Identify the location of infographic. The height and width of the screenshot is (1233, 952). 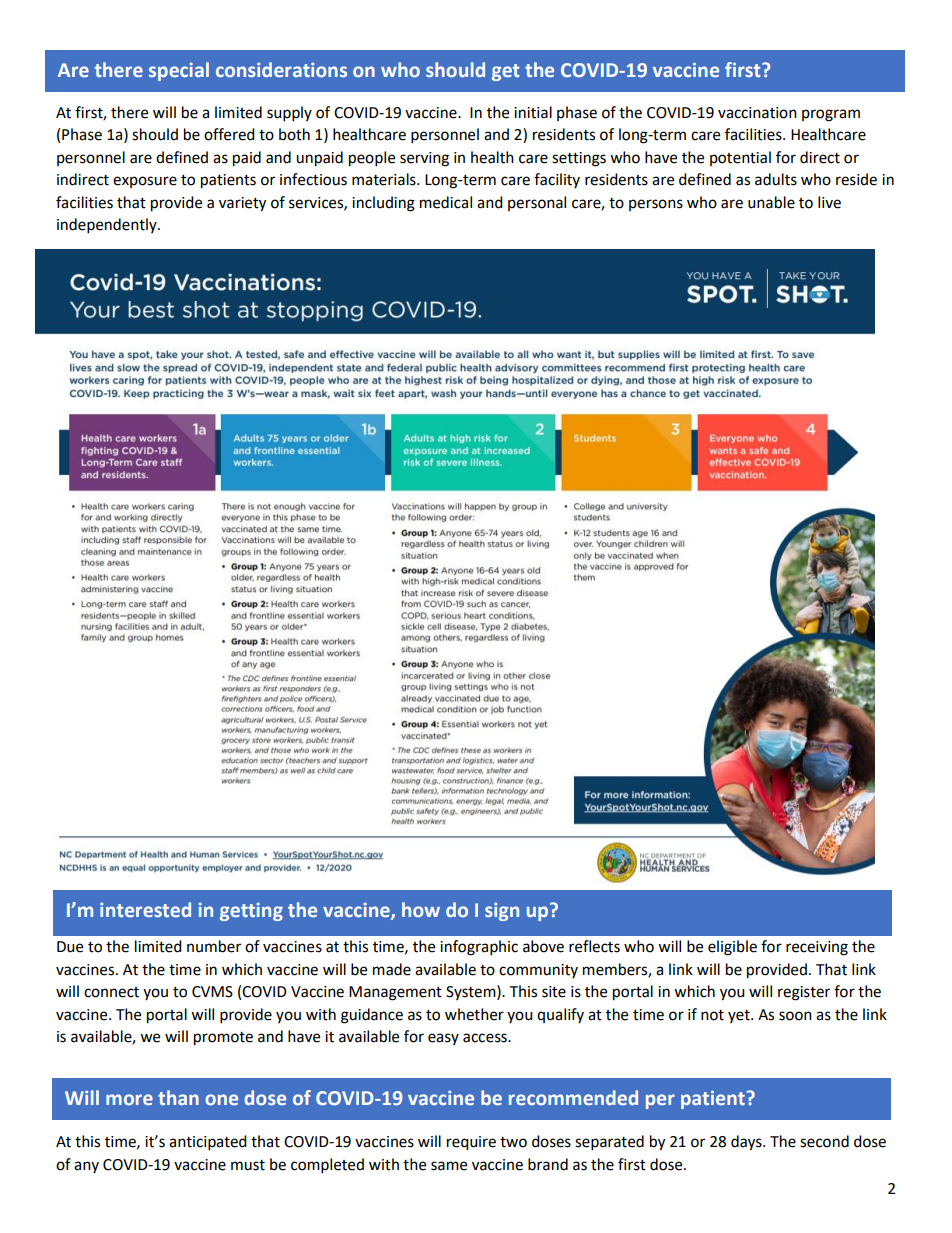
(479, 948).
